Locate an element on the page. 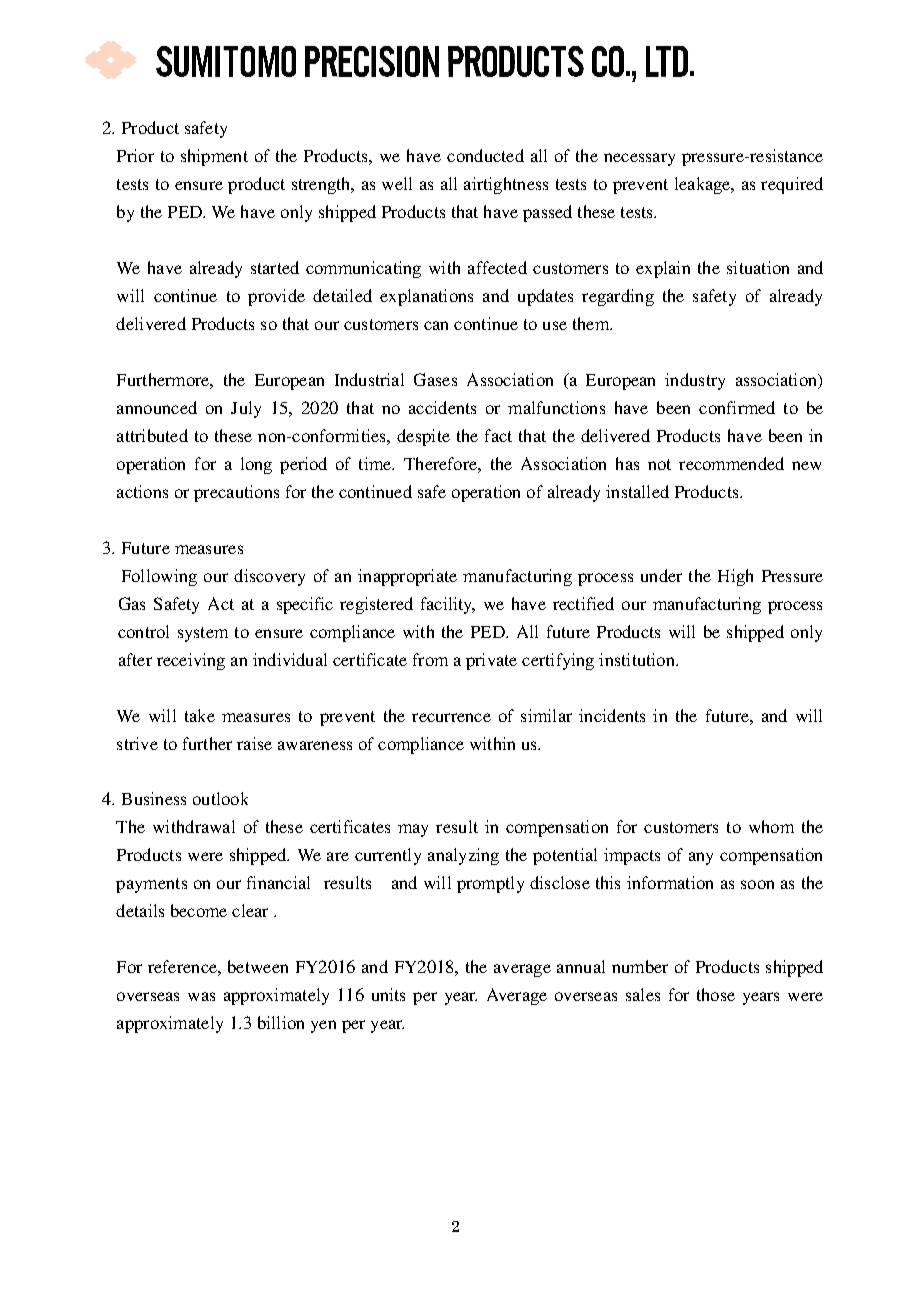  incidents is located at coordinates (612, 715).
